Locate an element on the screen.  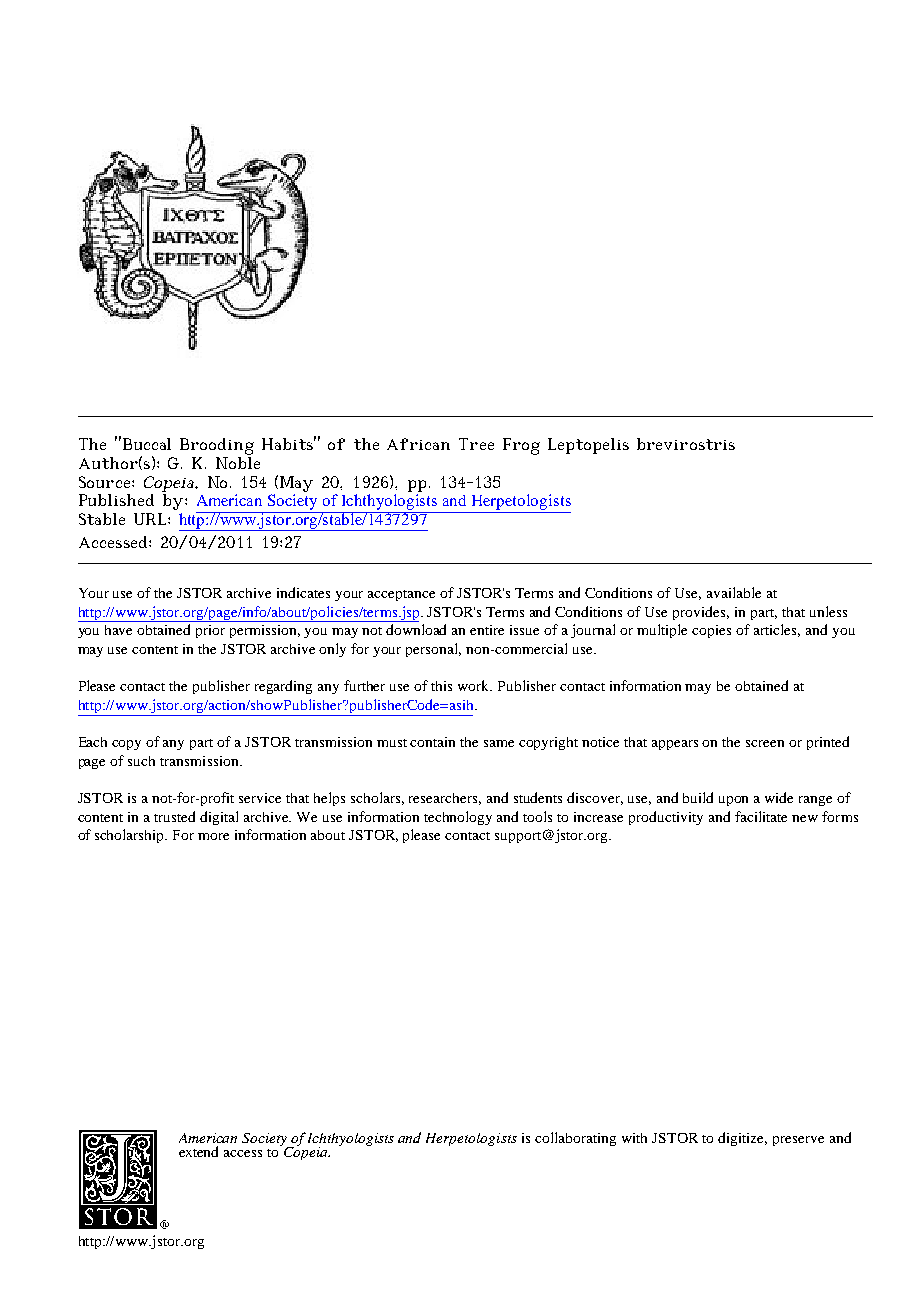
trusted is located at coordinates (174, 816).
